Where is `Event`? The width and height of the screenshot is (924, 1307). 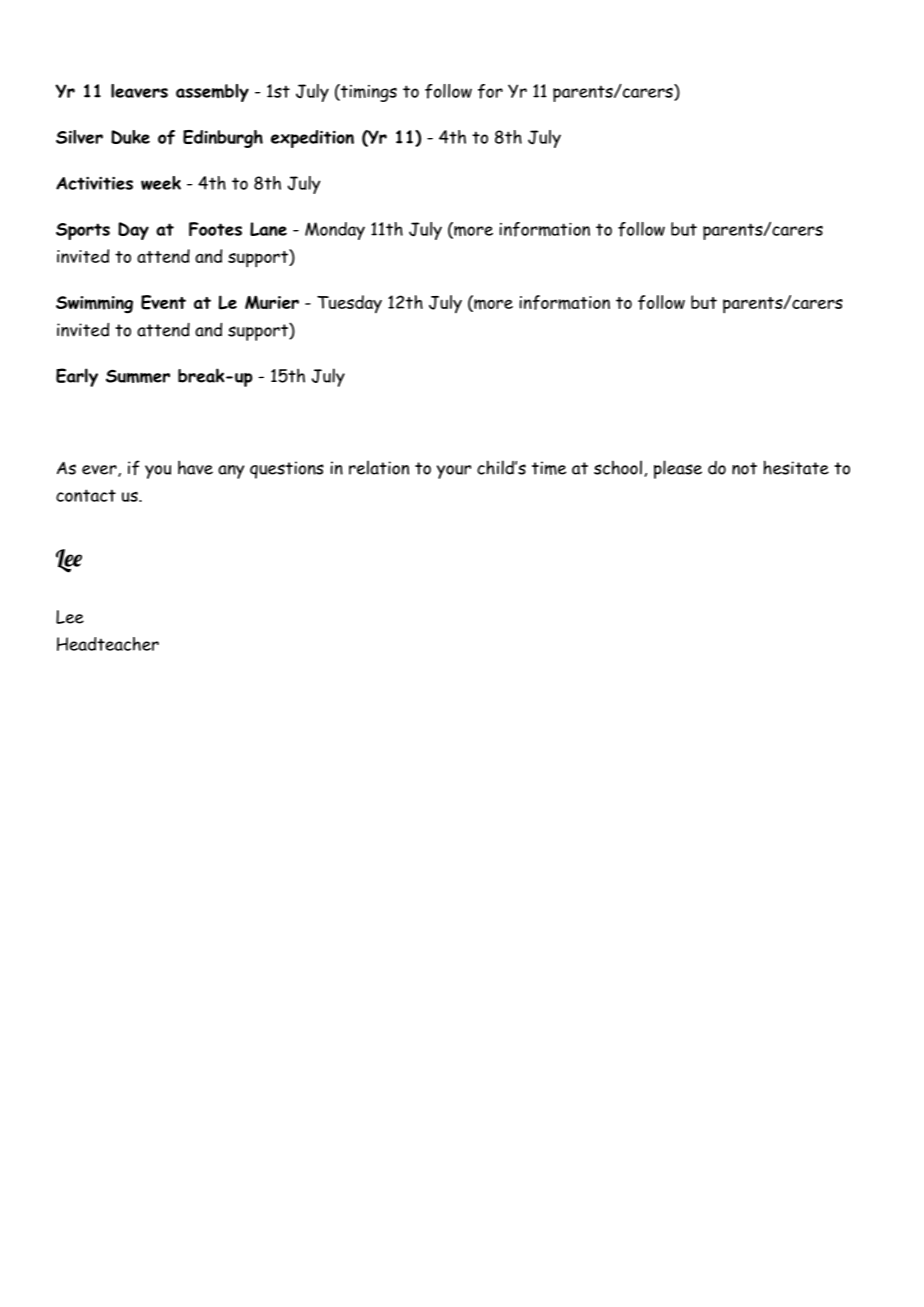 Event is located at coordinates (163, 302).
